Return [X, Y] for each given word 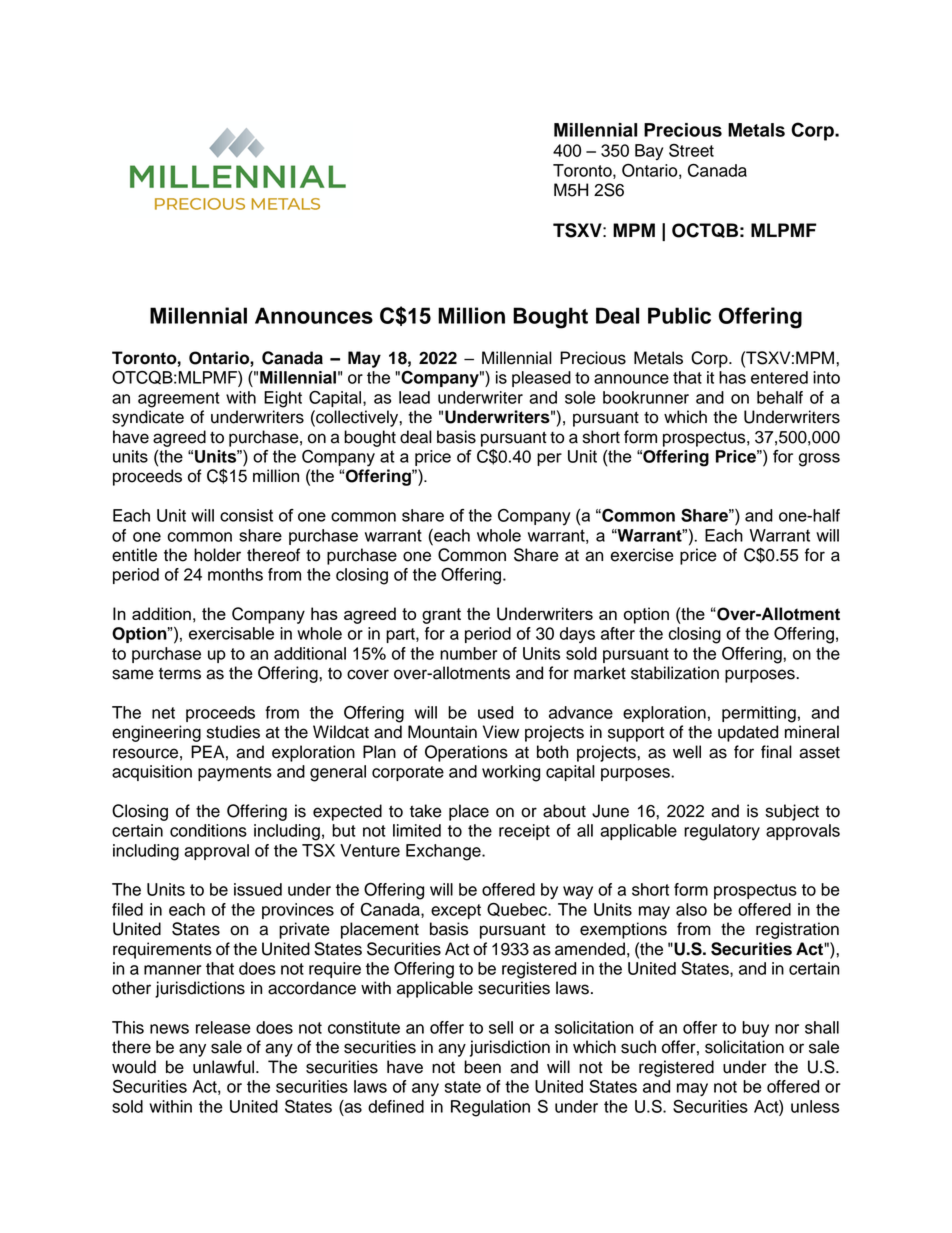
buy [755, 1029]
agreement [179, 400]
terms [180, 673]
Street [691, 150]
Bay [649, 152]
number [469, 653]
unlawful [225, 1067]
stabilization [675, 673]
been [482, 1067]
